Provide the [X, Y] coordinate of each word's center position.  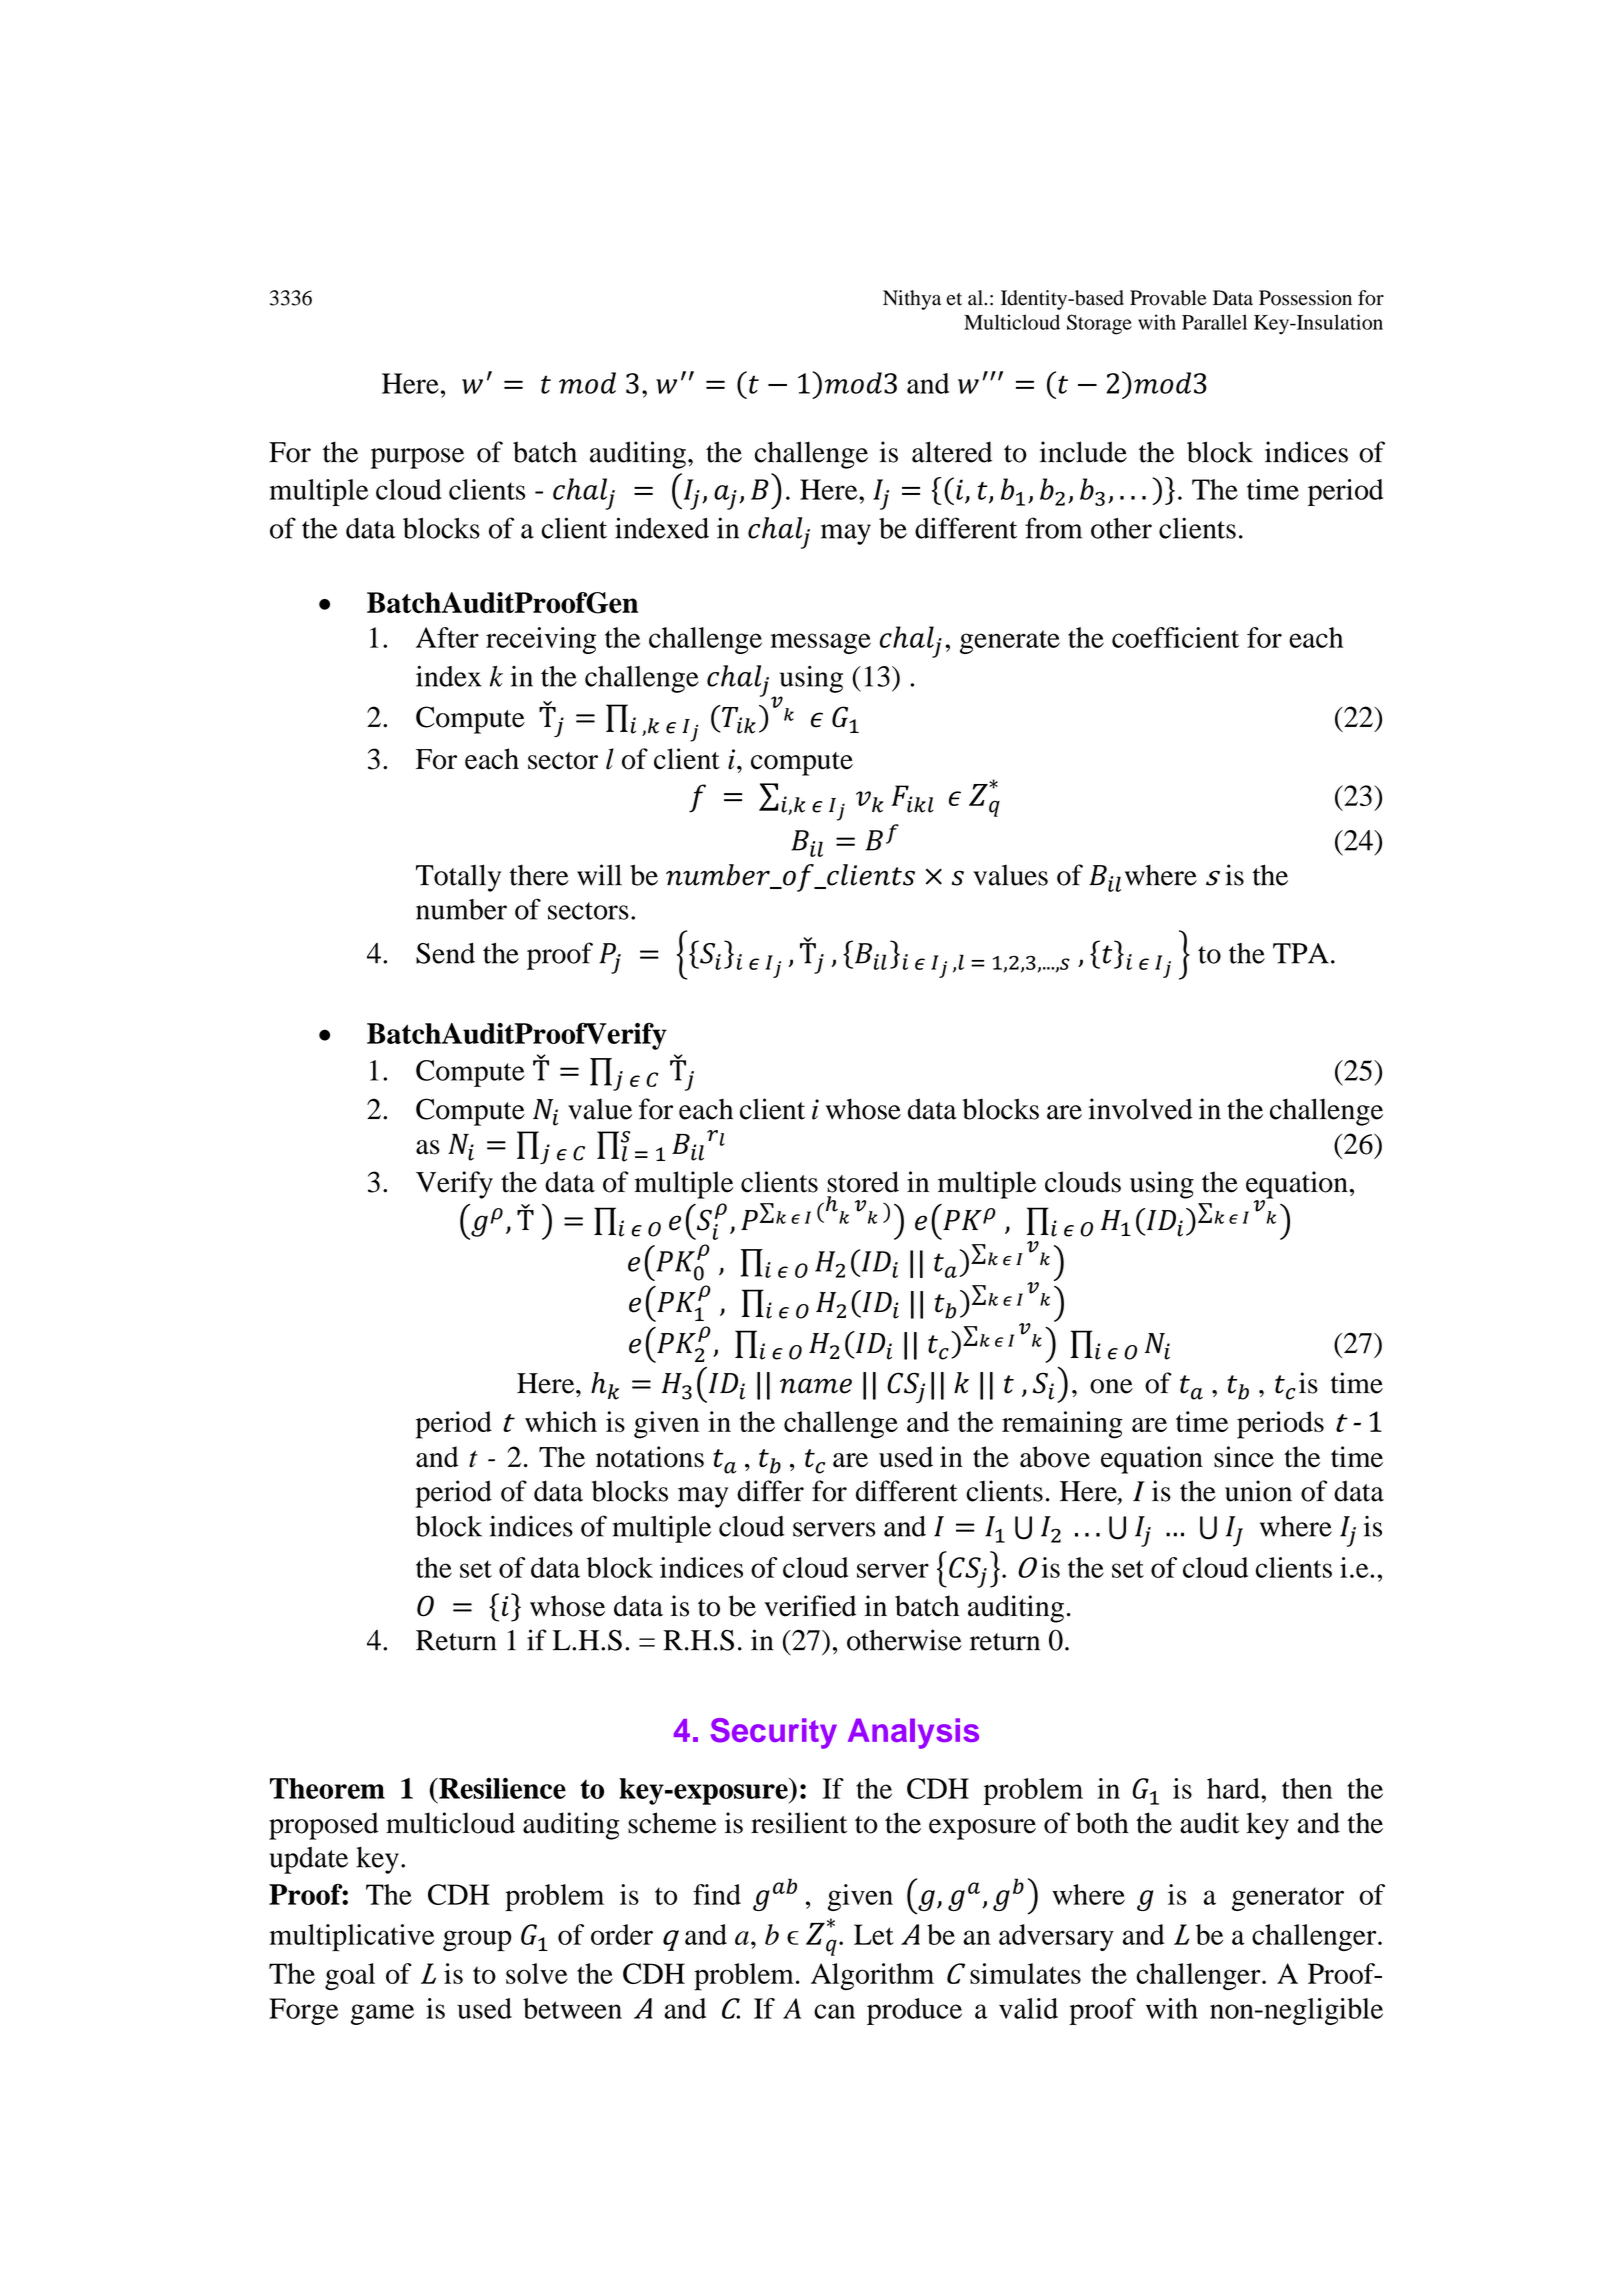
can [834, 2011]
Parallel [1214, 322]
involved [1140, 1109]
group [477, 1941]
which [561, 1421]
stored [863, 1182]
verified [810, 1606]
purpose [417, 458]
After [447, 637]
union [1258, 1491]
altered [952, 452]
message [820, 643]
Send [445, 953]
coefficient [1175, 637]
